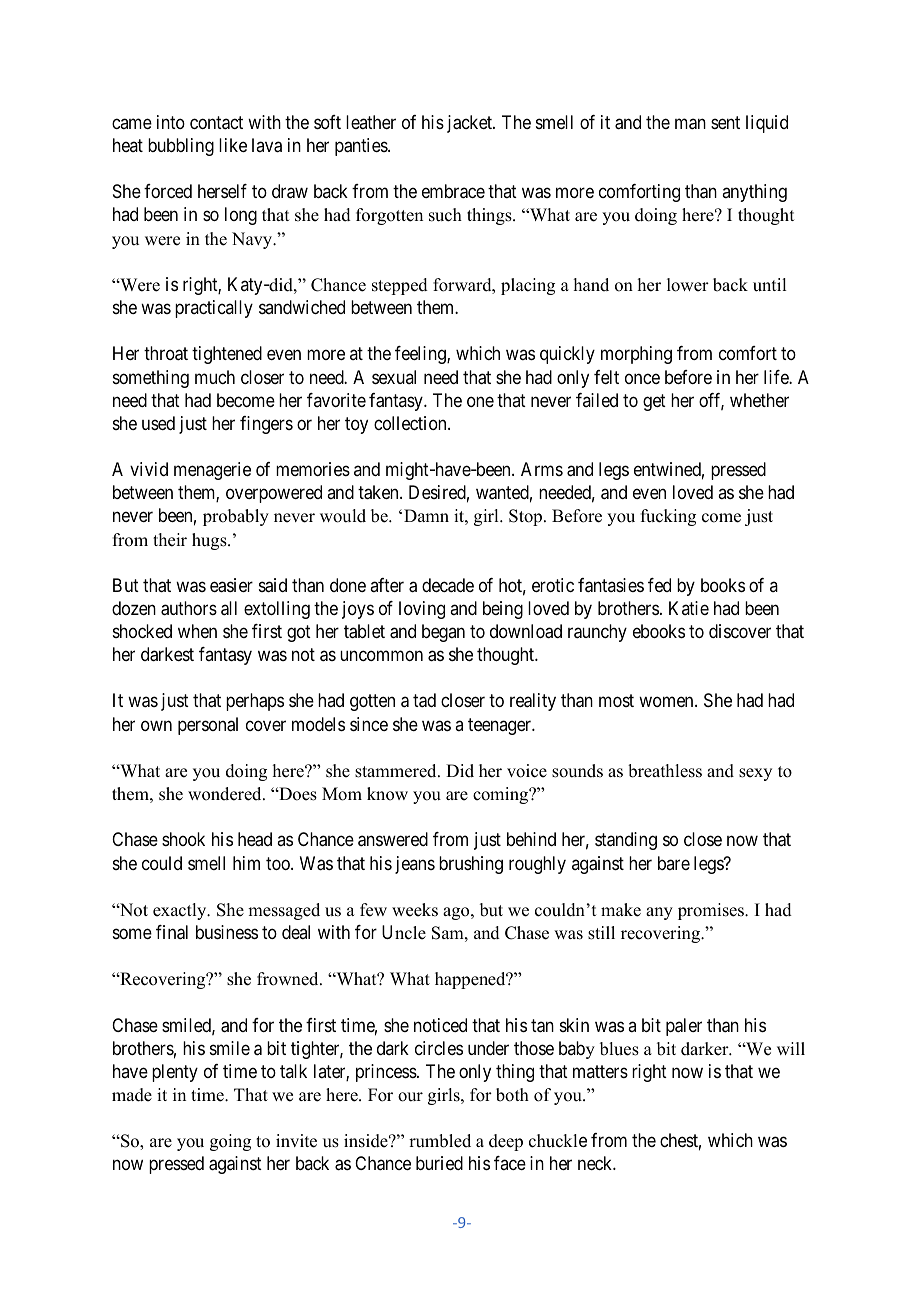 This page has width=924, height=1308. Describe the element at coordinates (197, 631) in the page. I see `when` at that location.
